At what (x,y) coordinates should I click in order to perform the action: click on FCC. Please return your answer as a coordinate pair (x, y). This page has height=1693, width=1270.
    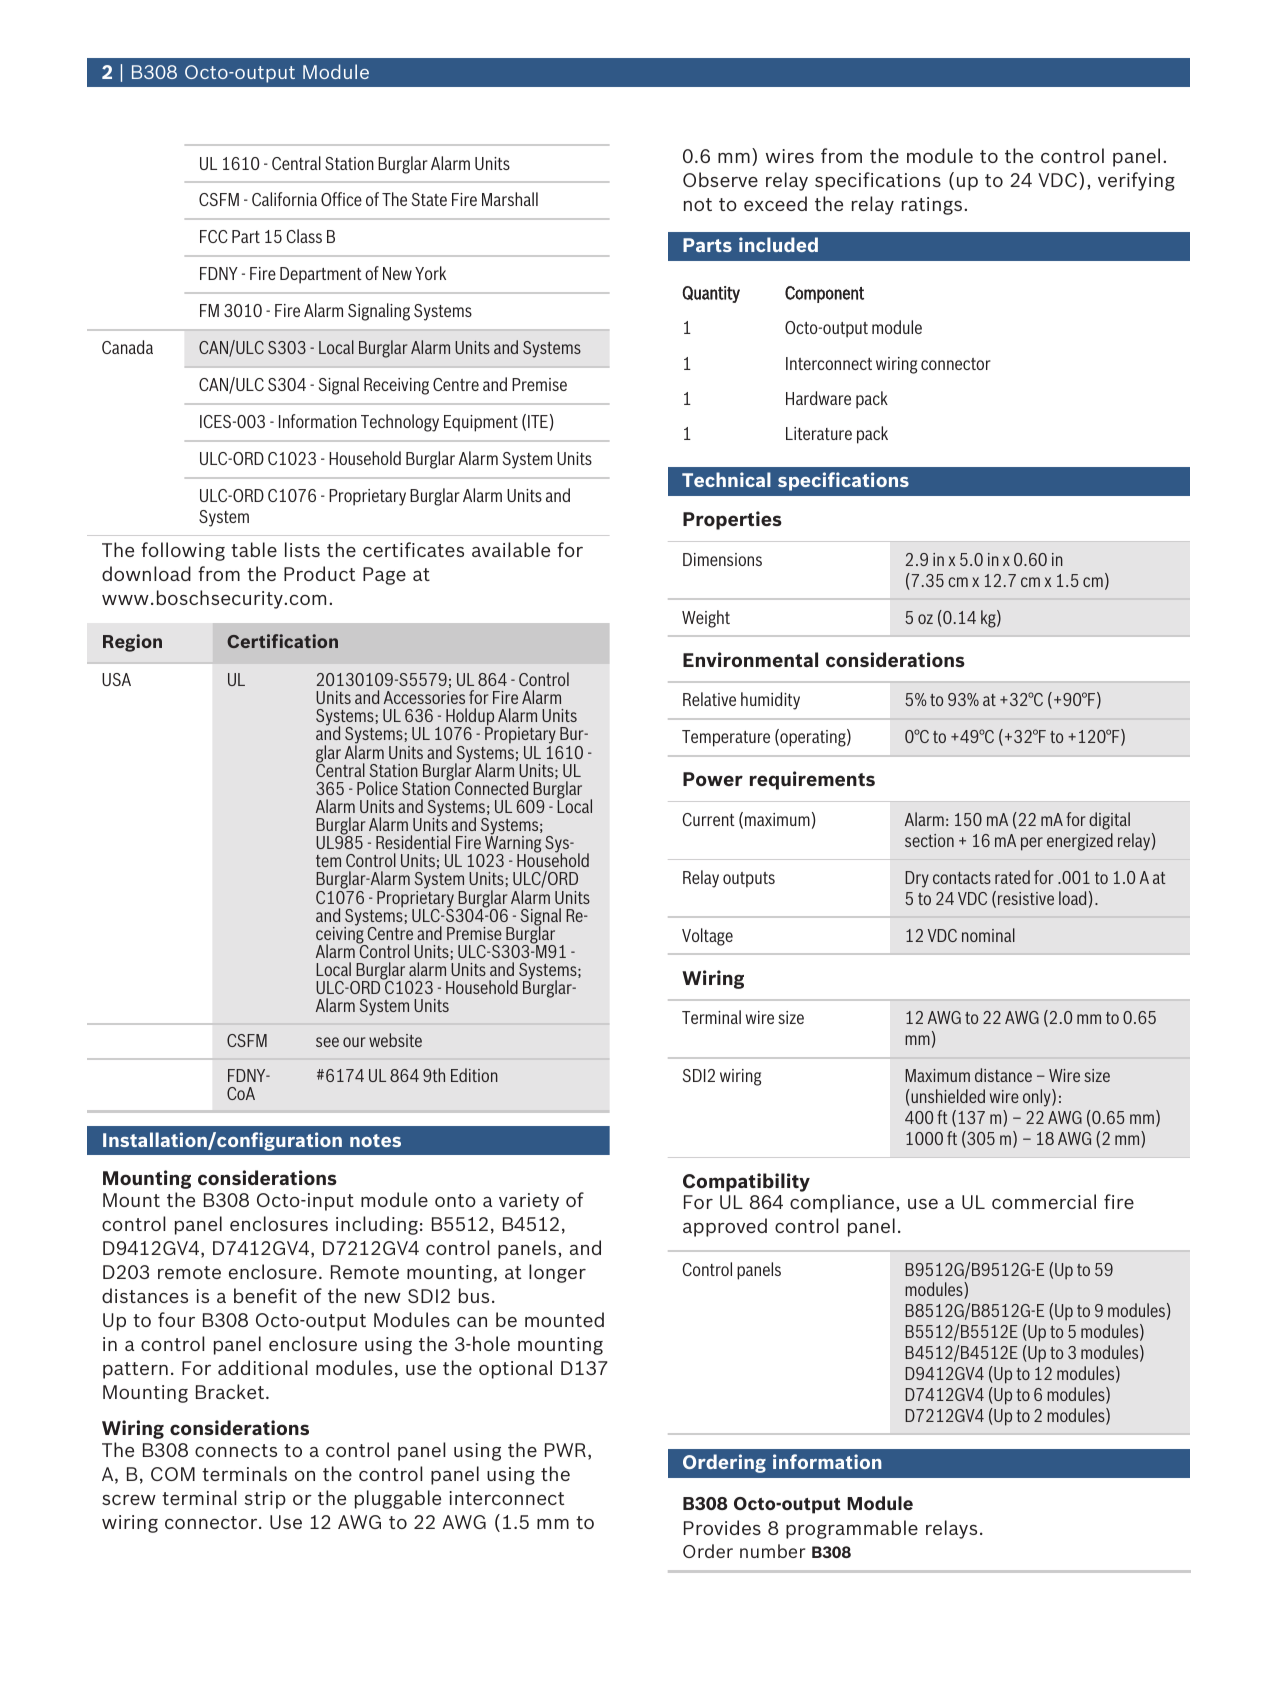
    Looking at the image, I should click on (214, 236).
